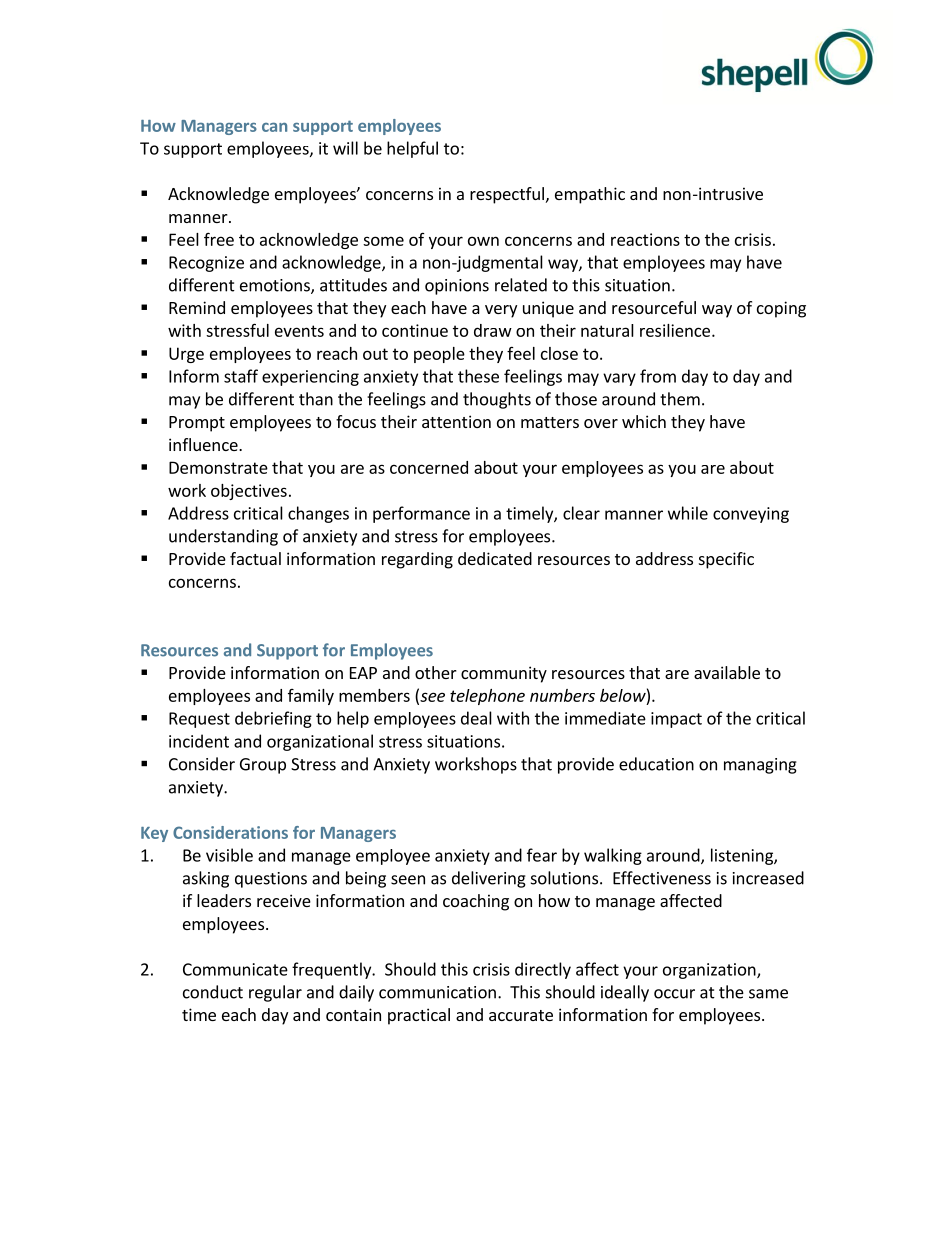 The image size is (952, 1233). Describe the element at coordinates (213, 992) in the image. I see `conduct` at that location.
